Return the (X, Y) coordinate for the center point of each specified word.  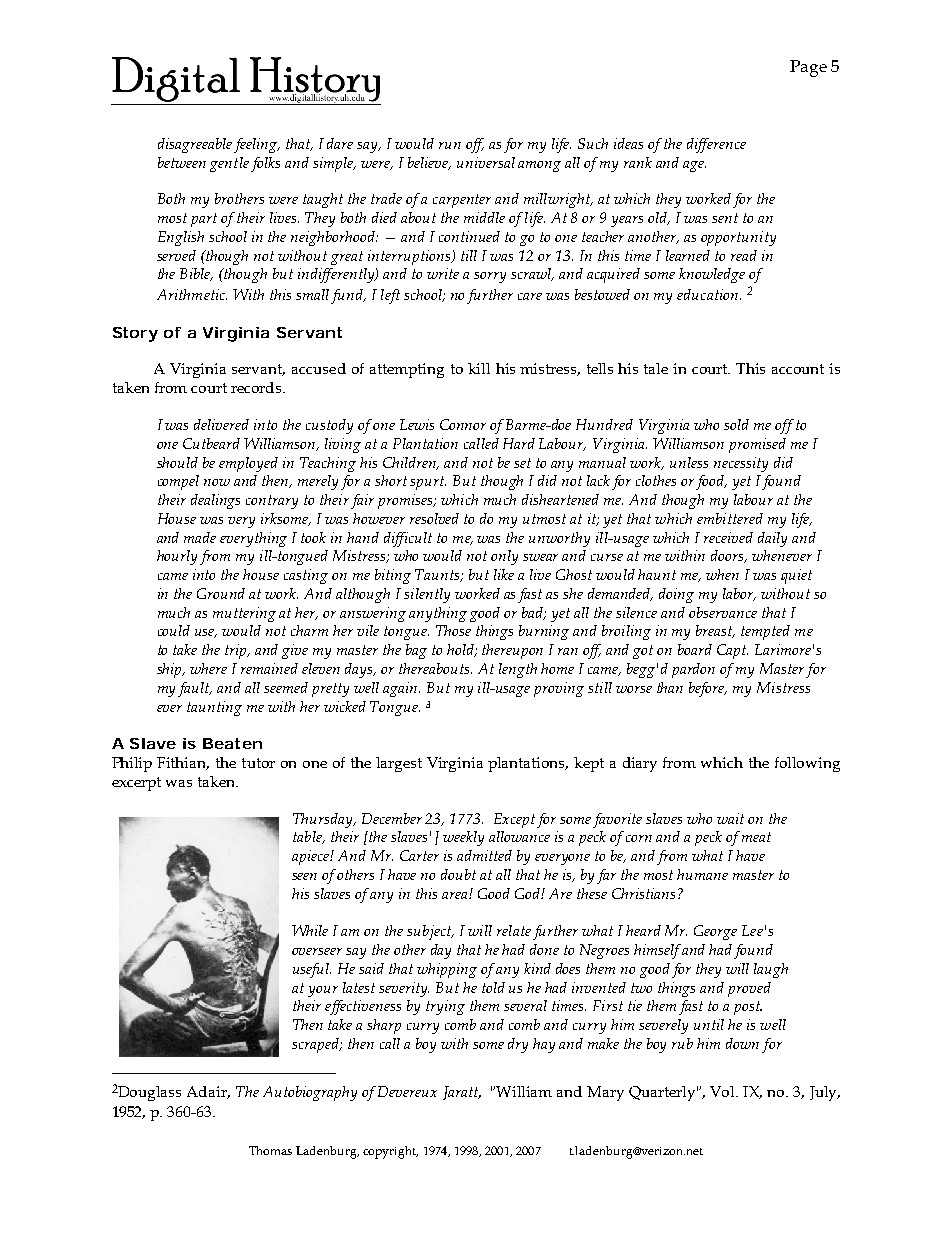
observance (723, 612)
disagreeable (195, 145)
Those (453, 630)
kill (479, 368)
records (257, 387)
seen (304, 876)
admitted (484, 855)
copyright (390, 1152)
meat (756, 837)
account (798, 369)
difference (716, 145)
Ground (221, 593)
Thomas (270, 1150)
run (450, 145)
